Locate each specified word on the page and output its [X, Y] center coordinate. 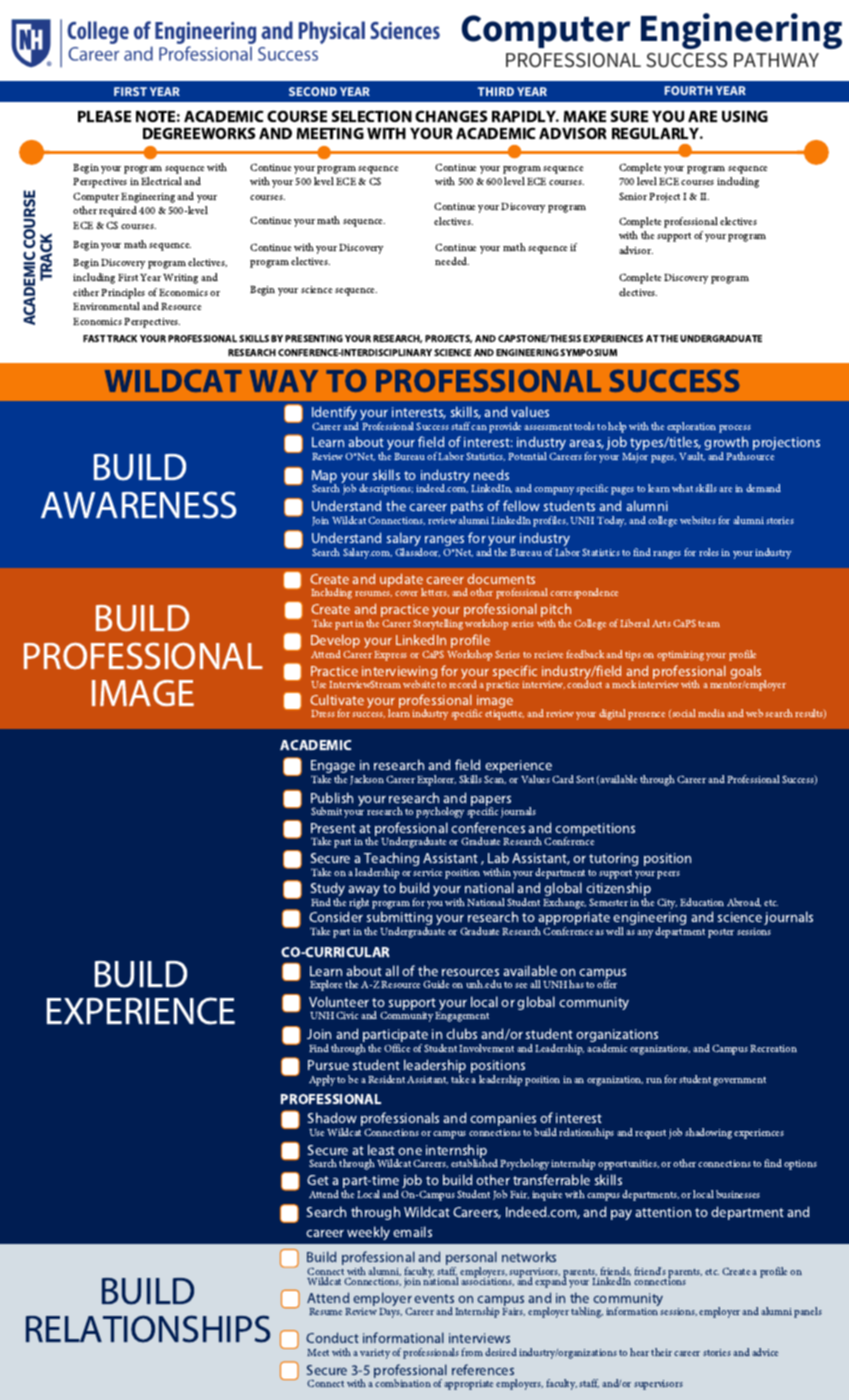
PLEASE [104, 116]
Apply [322, 1080]
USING [745, 116]
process [735, 429]
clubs [461, 1033]
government [739, 1081]
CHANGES [451, 116]
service [427, 872]
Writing [180, 279]
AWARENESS [138, 505]
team [709, 624]
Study [327, 890]
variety [375, 1354]
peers [668, 875]
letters [435, 592]
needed [452, 261]
